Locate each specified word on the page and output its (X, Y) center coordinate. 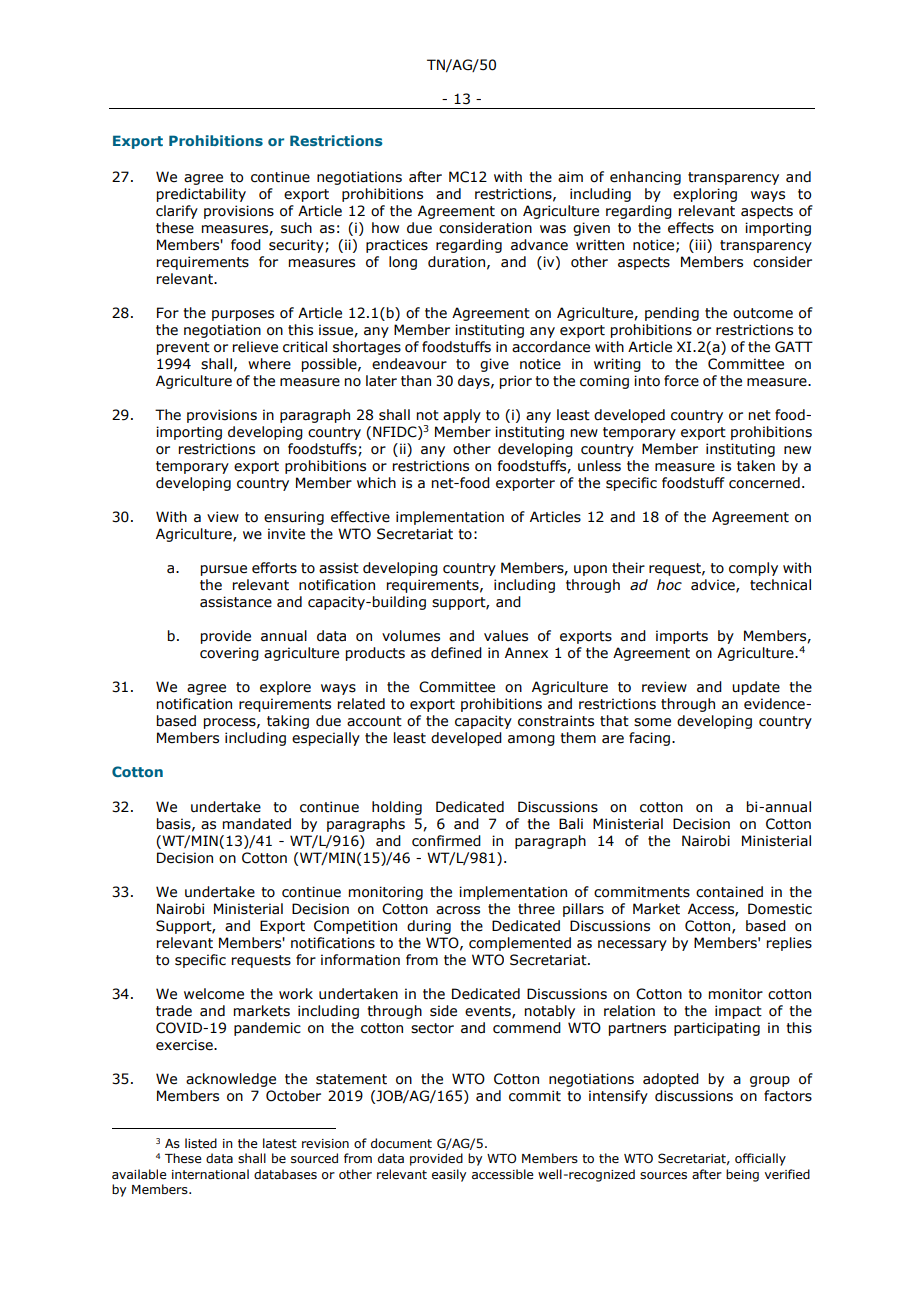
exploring (705, 195)
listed (201, 1143)
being (742, 1175)
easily (449, 1175)
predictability (201, 195)
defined (456, 653)
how (385, 228)
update (756, 688)
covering (229, 654)
